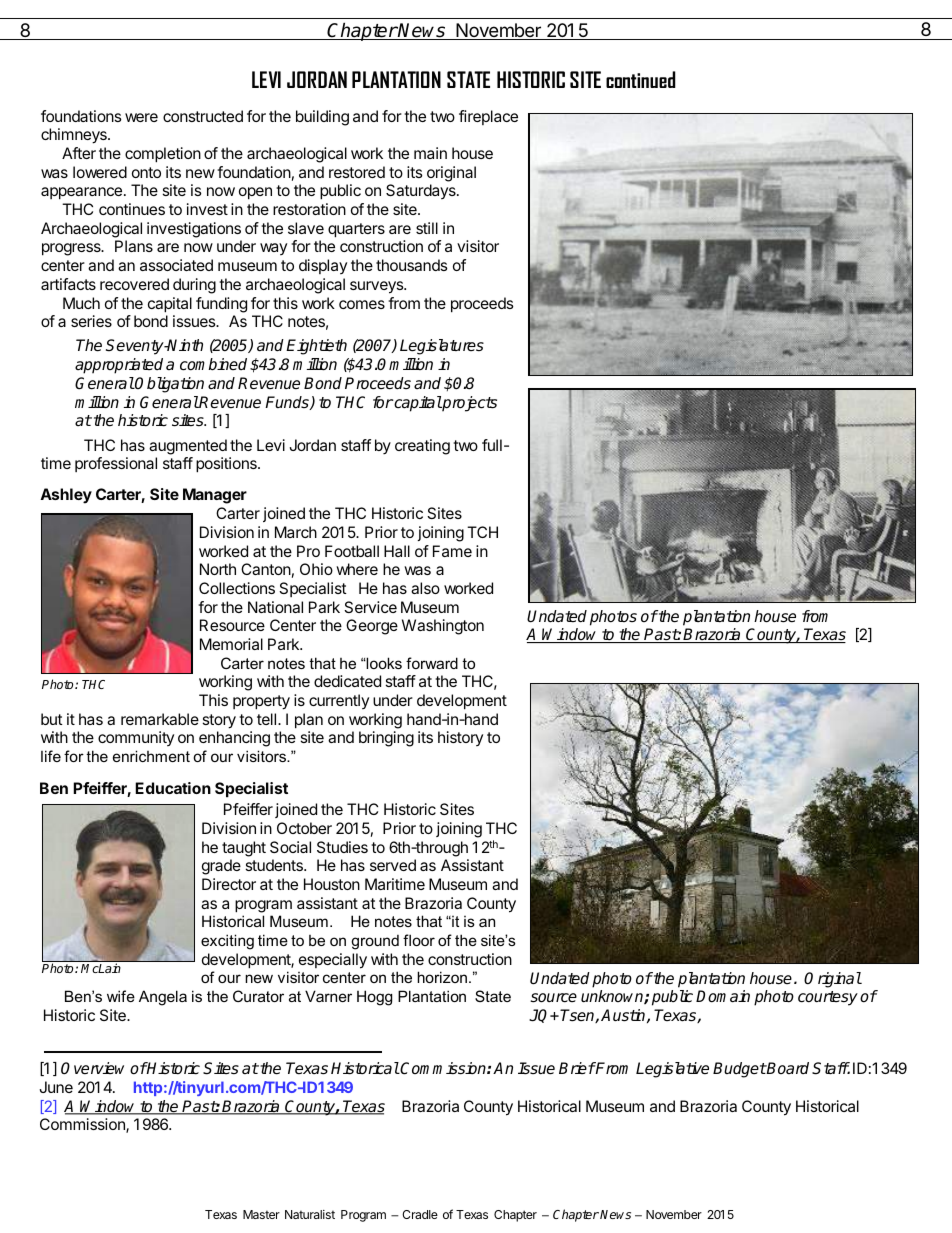  I want to click on Saturdays, so click(422, 191).
